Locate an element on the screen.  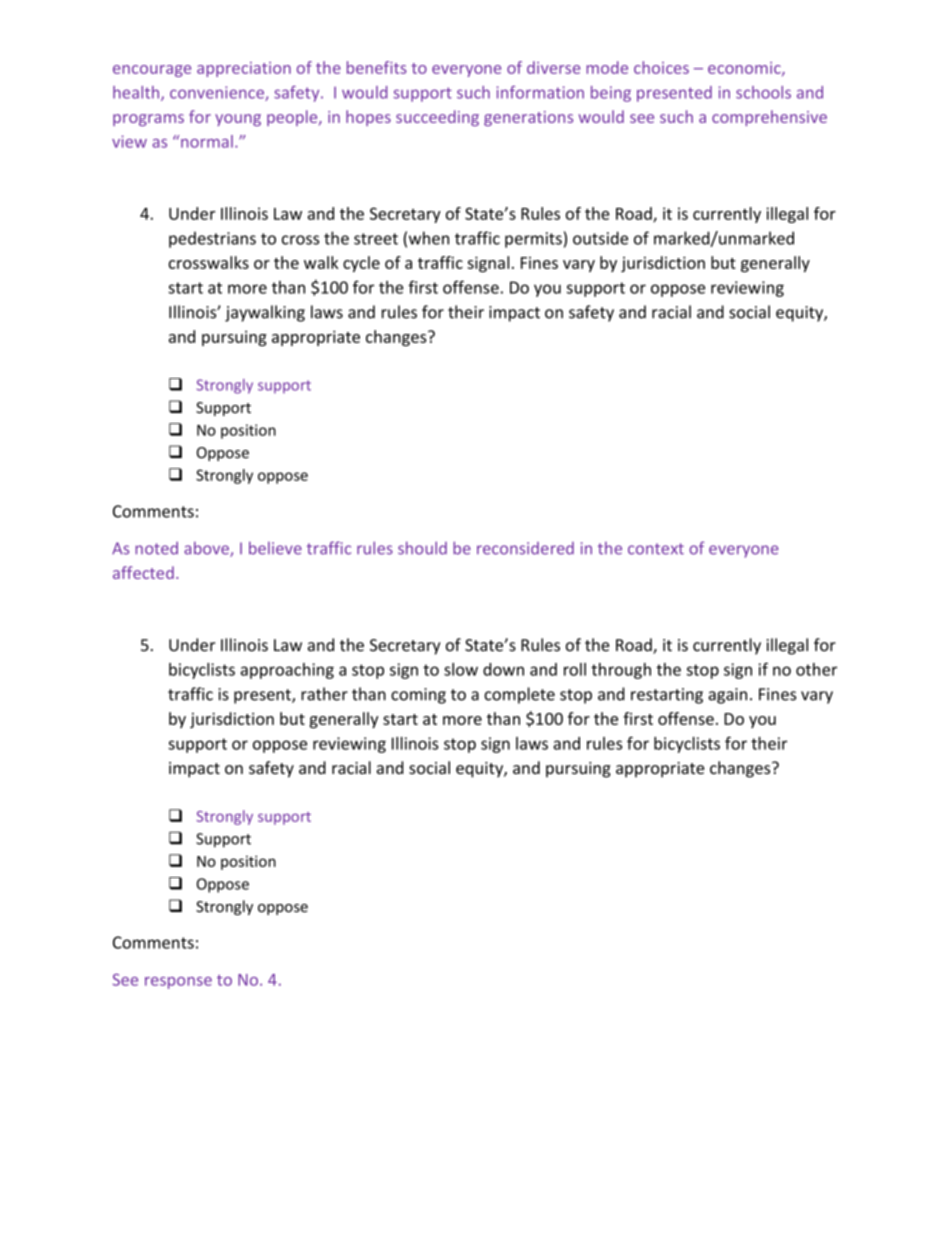
approaching is located at coordinates (287, 671).
